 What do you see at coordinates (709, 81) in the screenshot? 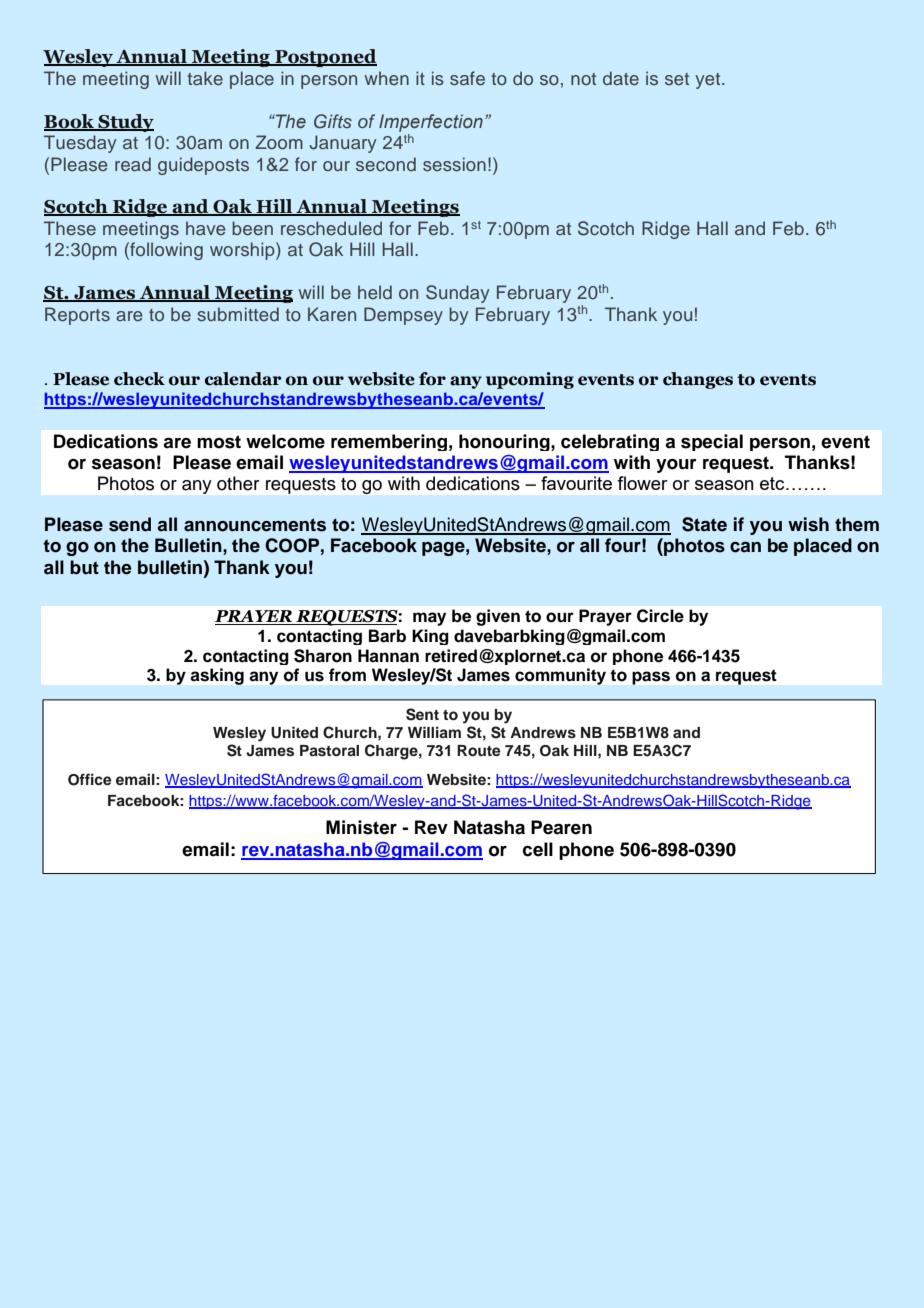
I see `yet` at bounding box center [709, 81].
